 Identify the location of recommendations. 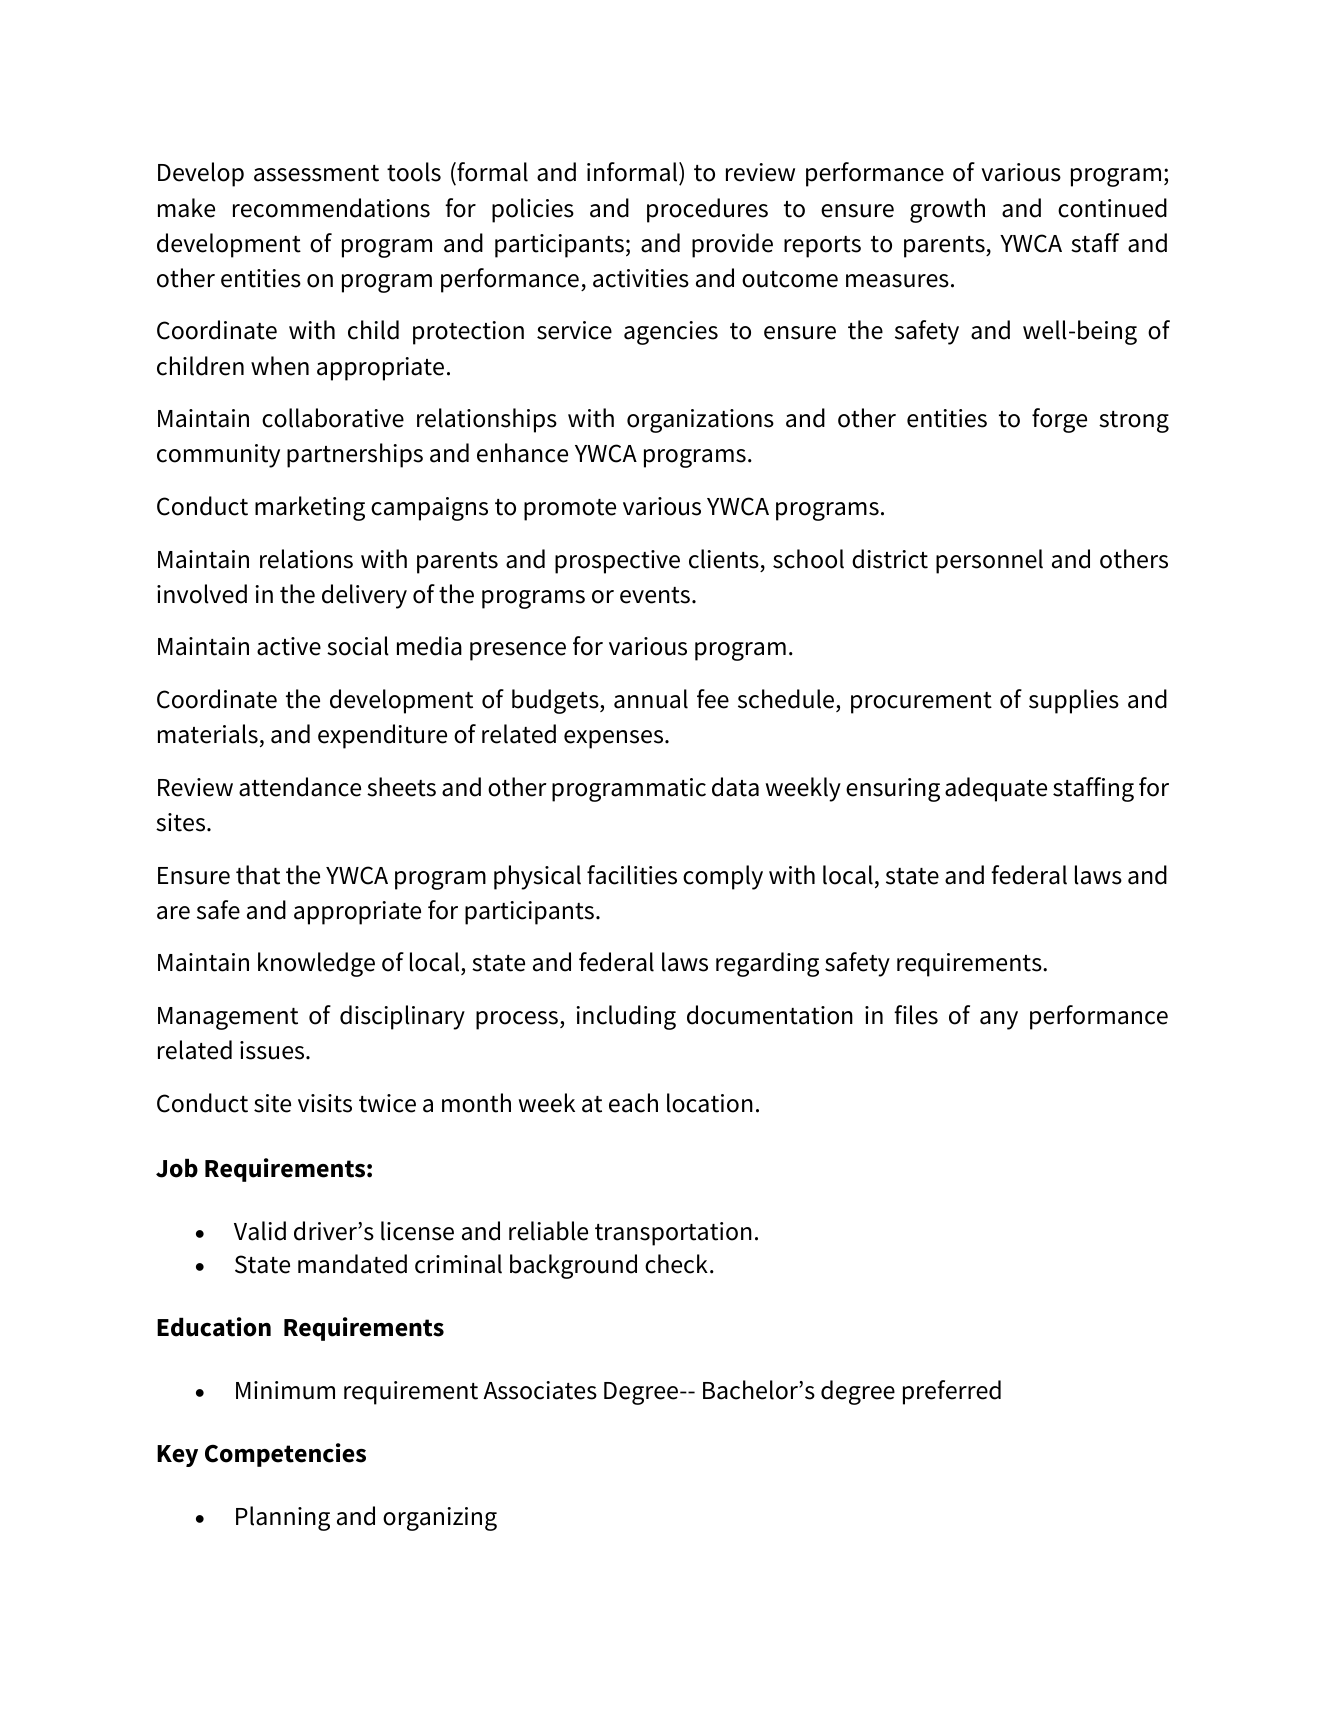
(331, 208).
